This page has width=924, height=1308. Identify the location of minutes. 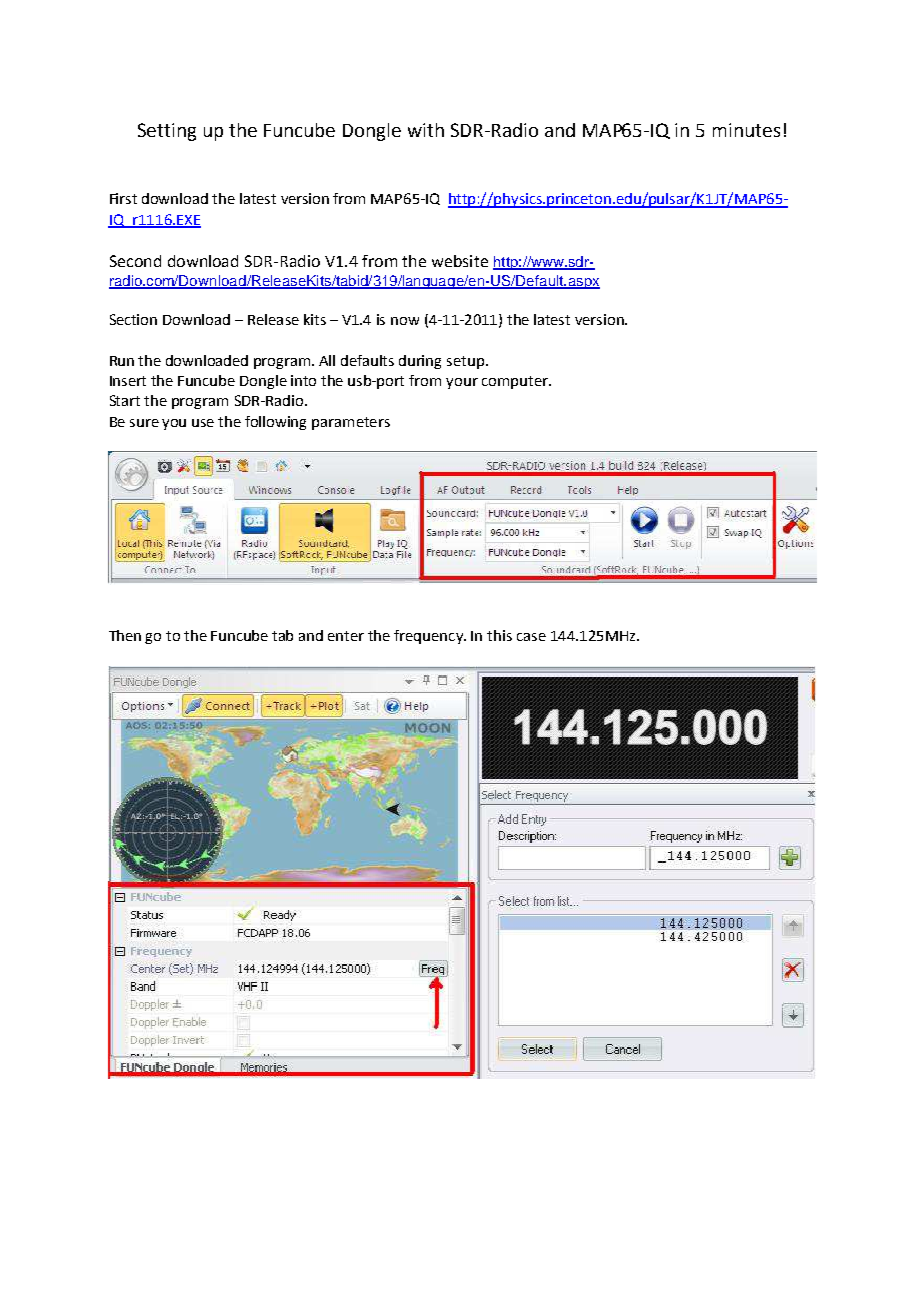
(746, 130).
